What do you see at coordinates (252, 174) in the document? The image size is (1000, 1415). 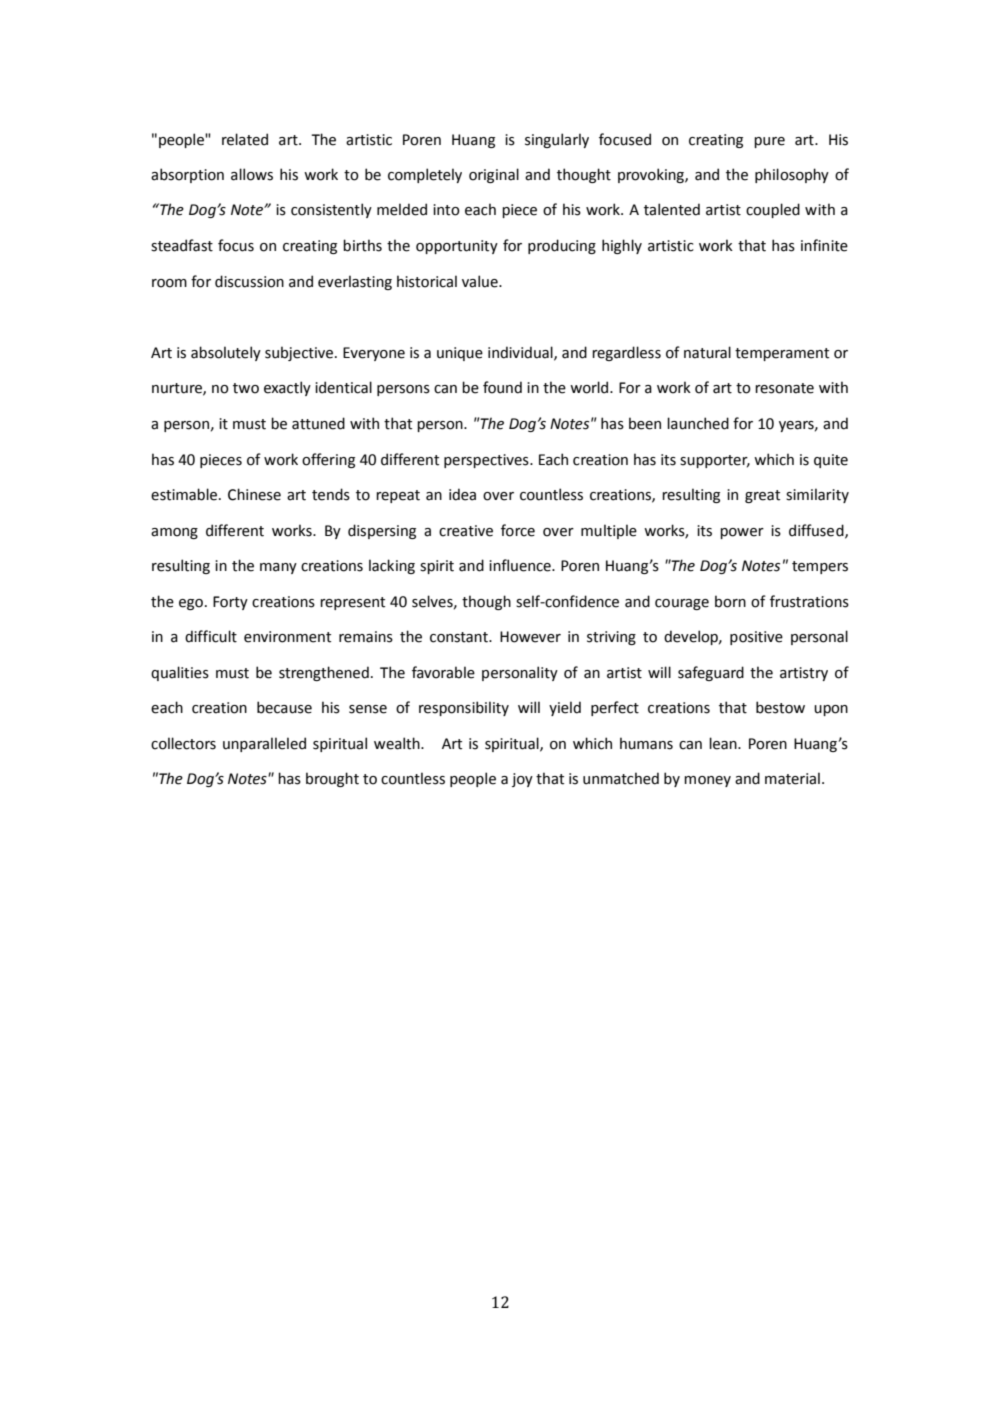 I see `allows` at bounding box center [252, 174].
